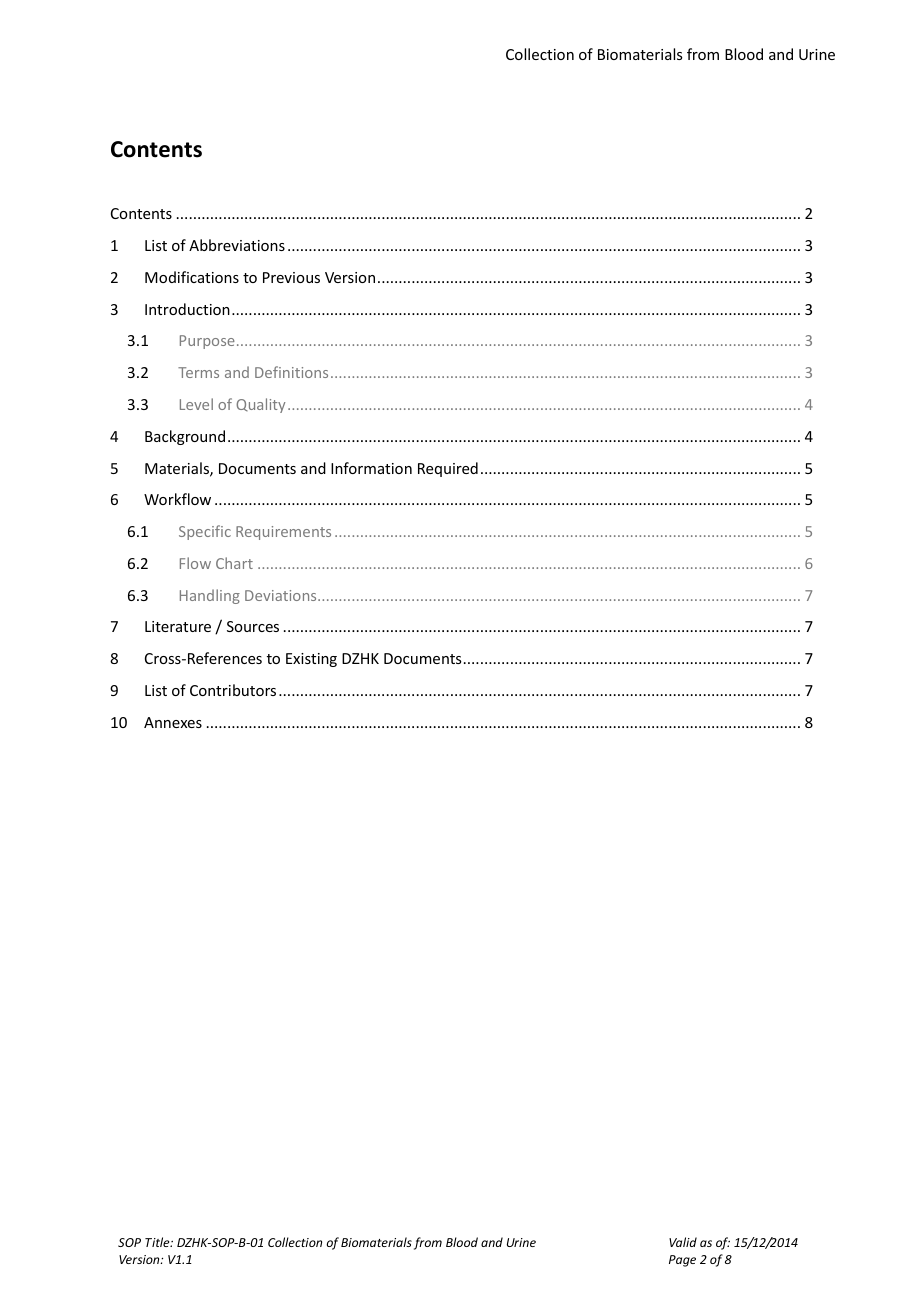 The width and height of the screenshot is (924, 1308). I want to click on Previous, so click(291, 277).
